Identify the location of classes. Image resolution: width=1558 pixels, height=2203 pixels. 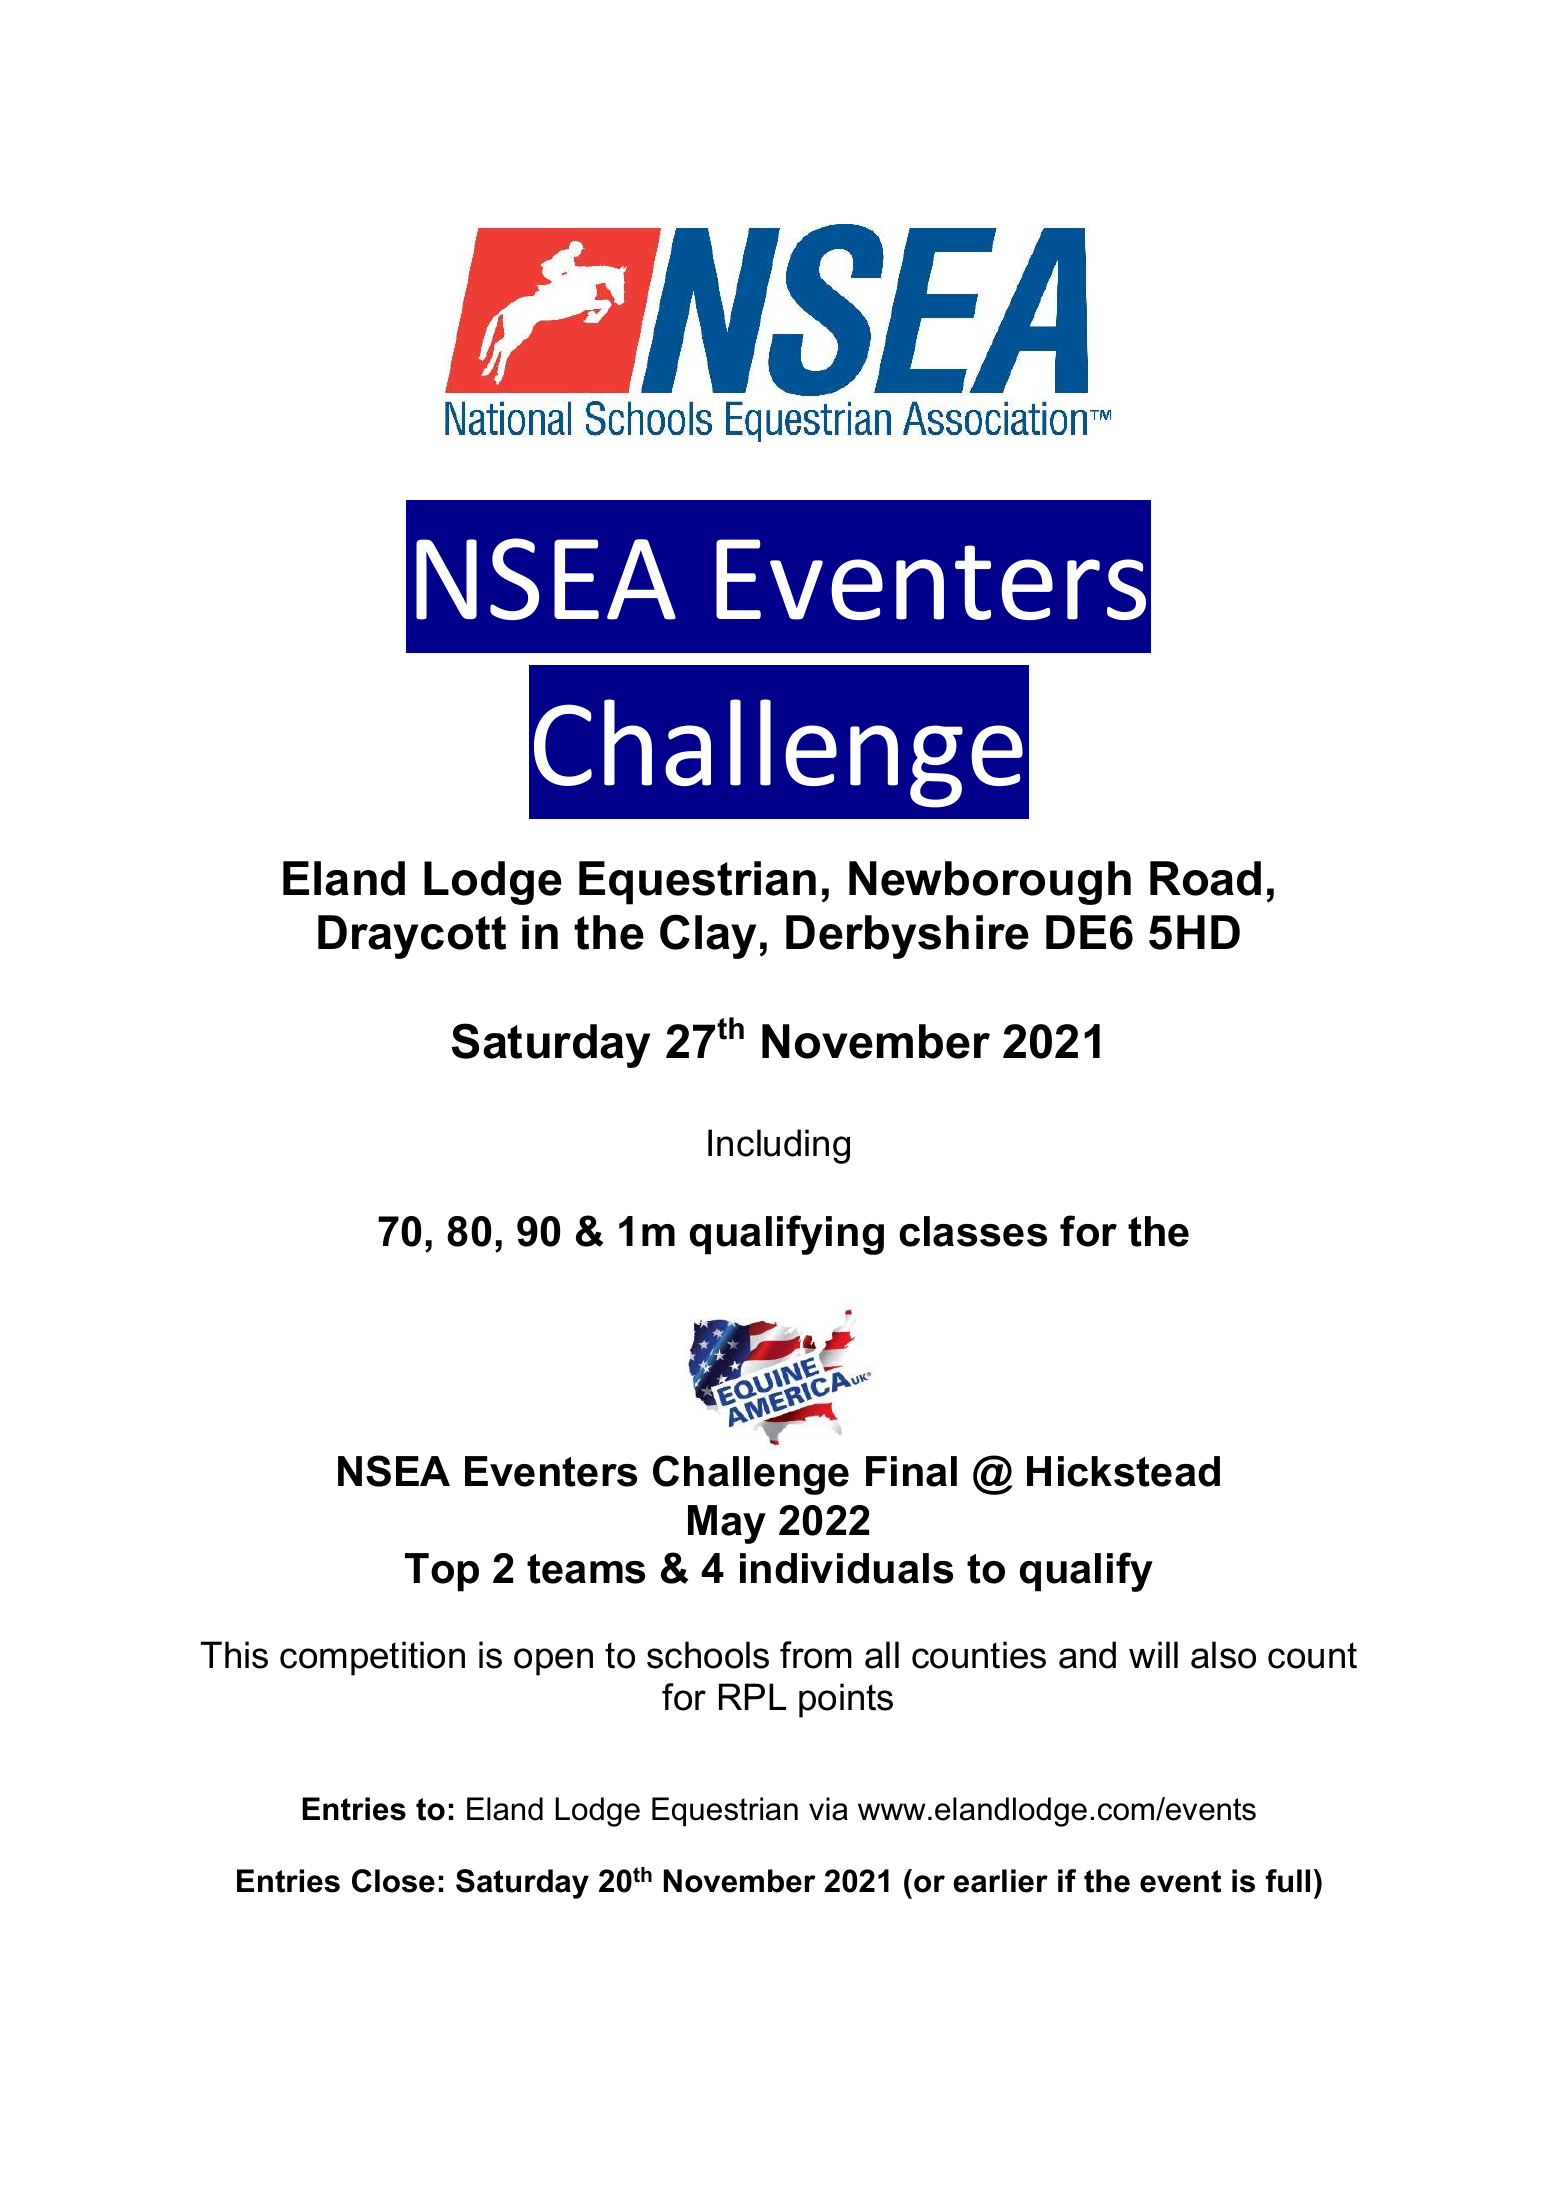
(973, 1231).
